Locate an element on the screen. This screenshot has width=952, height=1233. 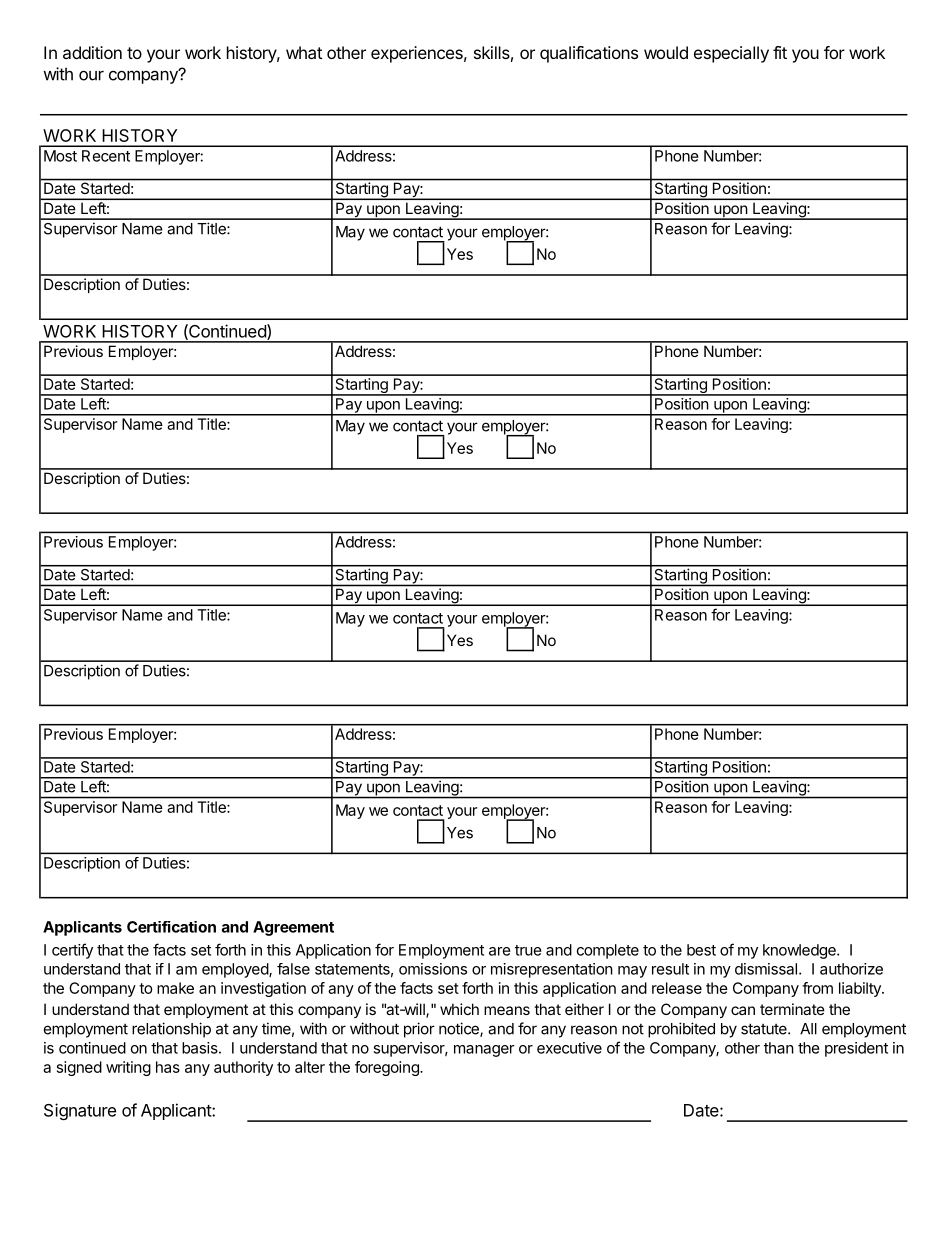
manager is located at coordinates (484, 1051).
